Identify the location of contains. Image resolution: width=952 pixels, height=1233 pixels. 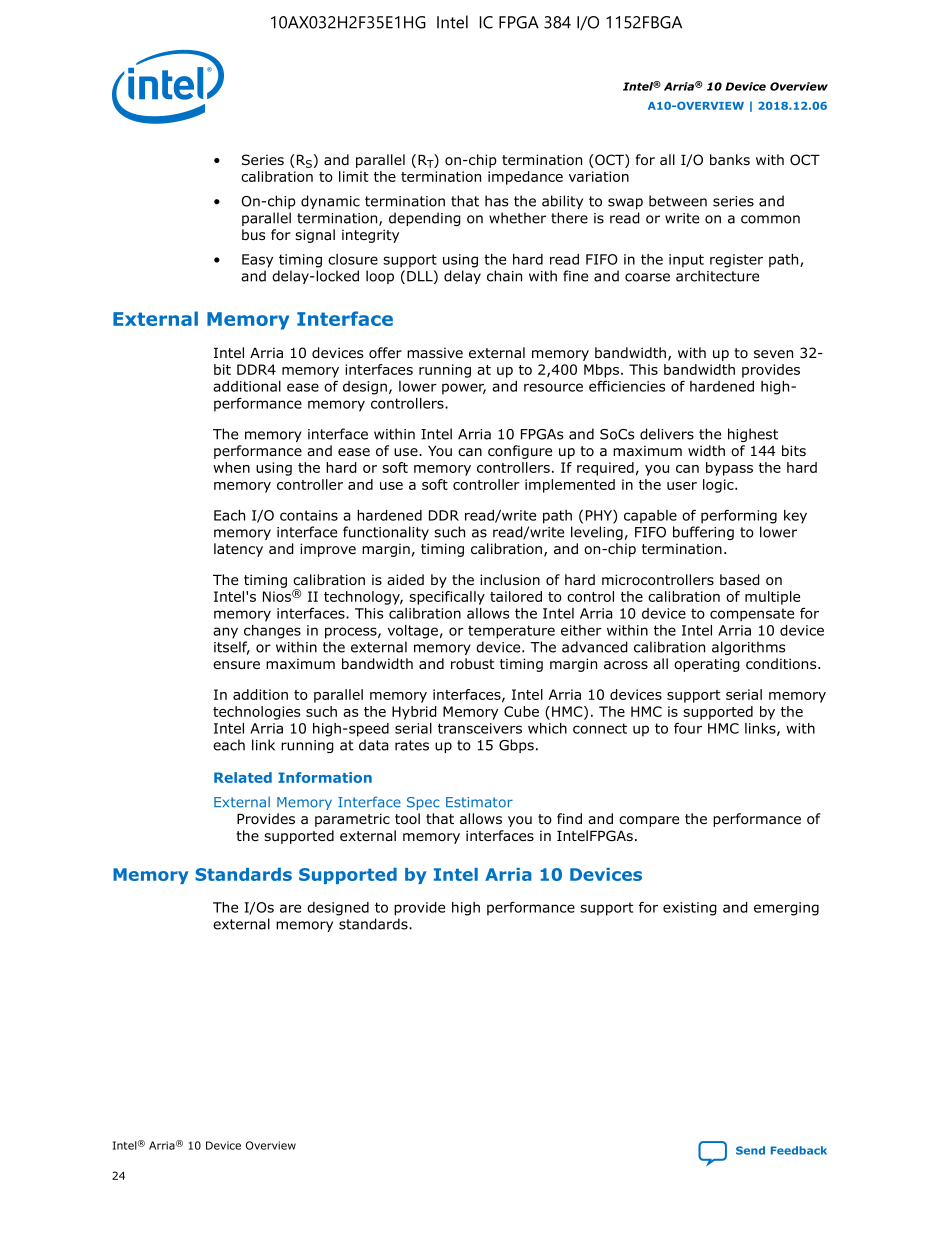
(309, 515).
